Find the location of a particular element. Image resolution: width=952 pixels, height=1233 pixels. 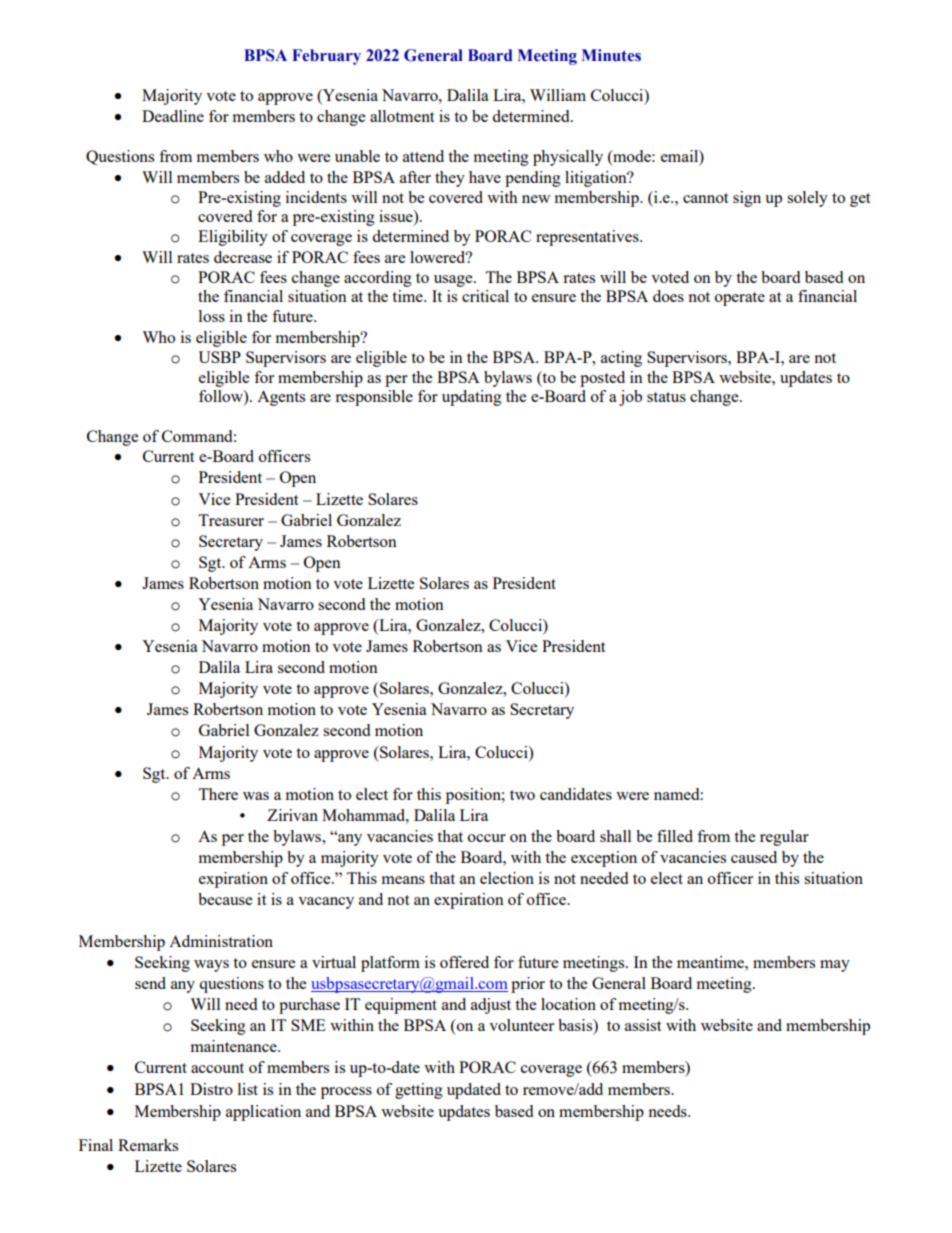

Deadline is located at coordinates (173, 116).
